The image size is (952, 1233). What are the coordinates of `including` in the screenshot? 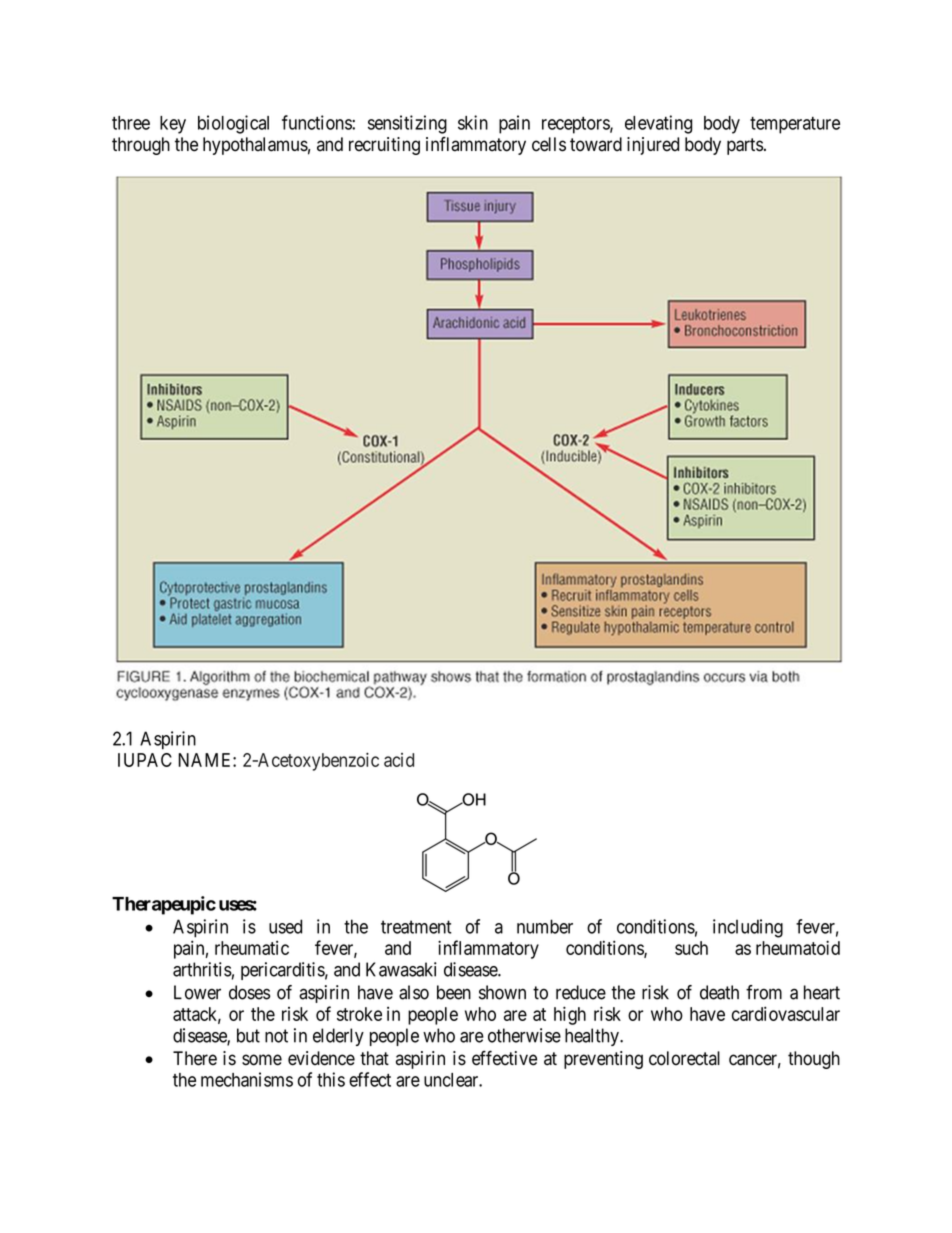 It's located at (748, 928).
